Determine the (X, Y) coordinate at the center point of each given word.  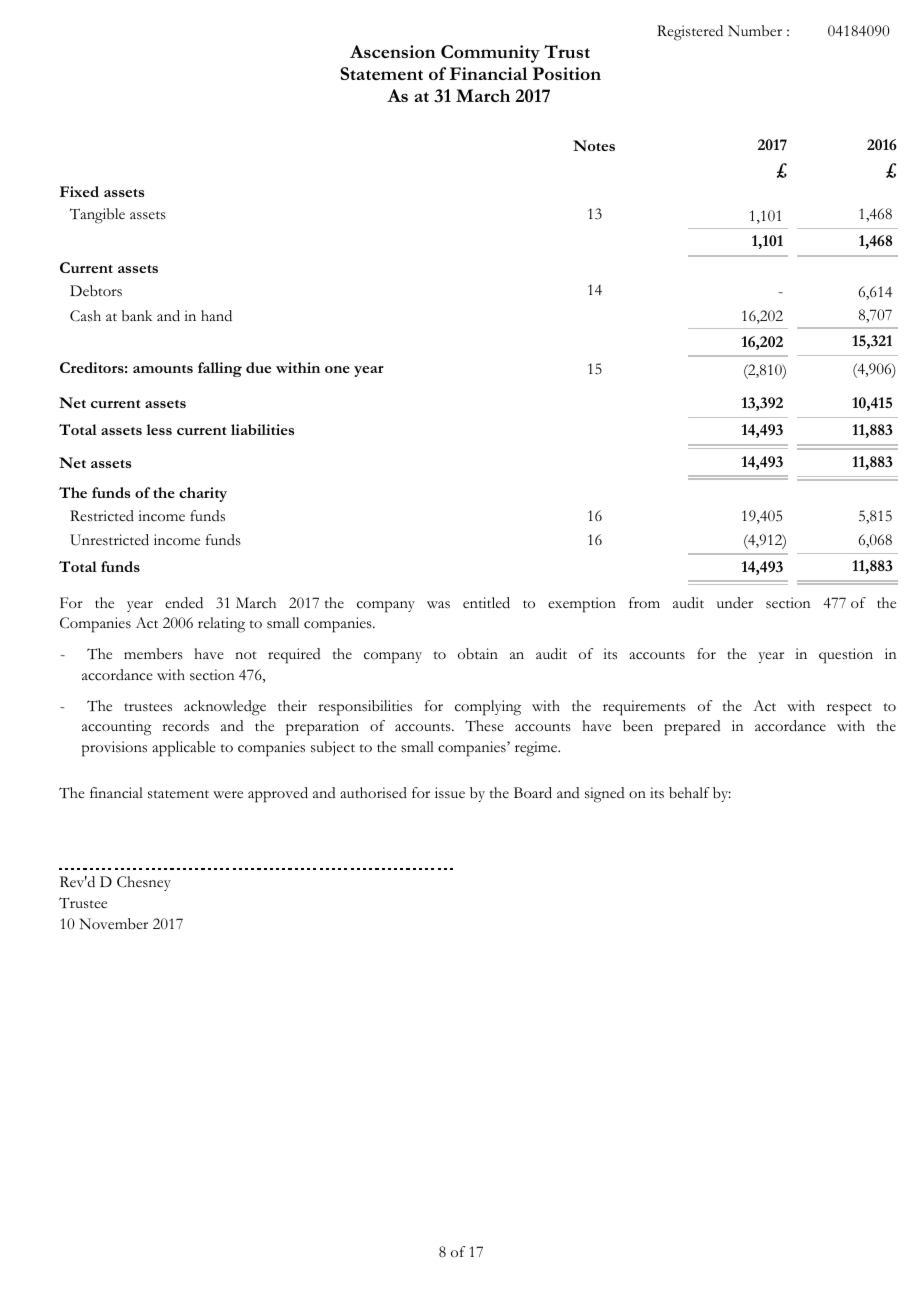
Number (755, 31)
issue (450, 793)
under (735, 602)
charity (203, 494)
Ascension (393, 51)
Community (490, 54)
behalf (689, 793)
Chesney (144, 883)
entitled (486, 603)
